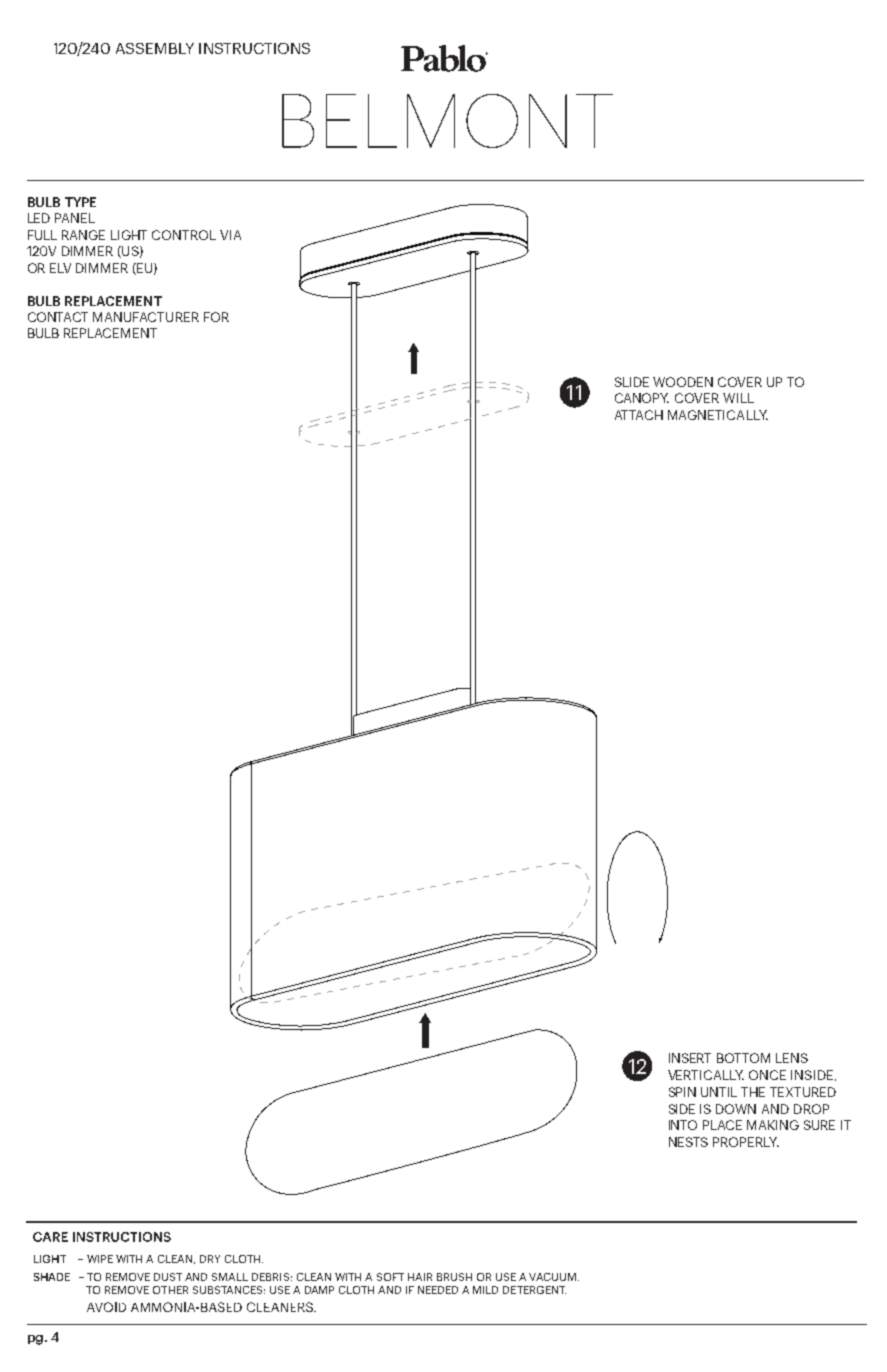  I want to click on MANUFACTURER, so click(146, 317).
